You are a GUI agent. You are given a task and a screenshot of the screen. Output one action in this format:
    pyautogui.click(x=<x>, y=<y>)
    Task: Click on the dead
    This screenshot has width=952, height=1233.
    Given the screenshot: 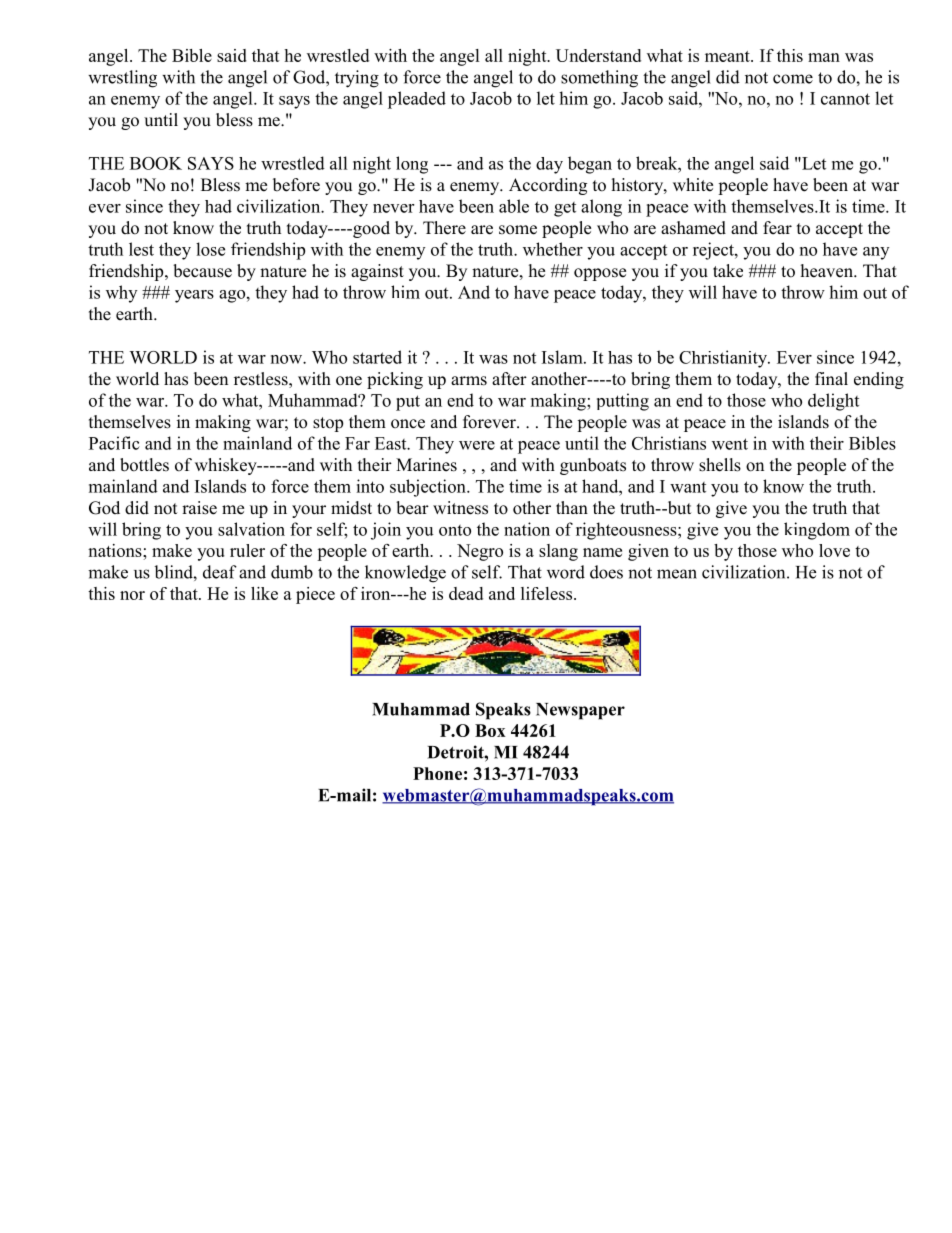 What is the action you would take?
    pyautogui.click(x=466, y=593)
